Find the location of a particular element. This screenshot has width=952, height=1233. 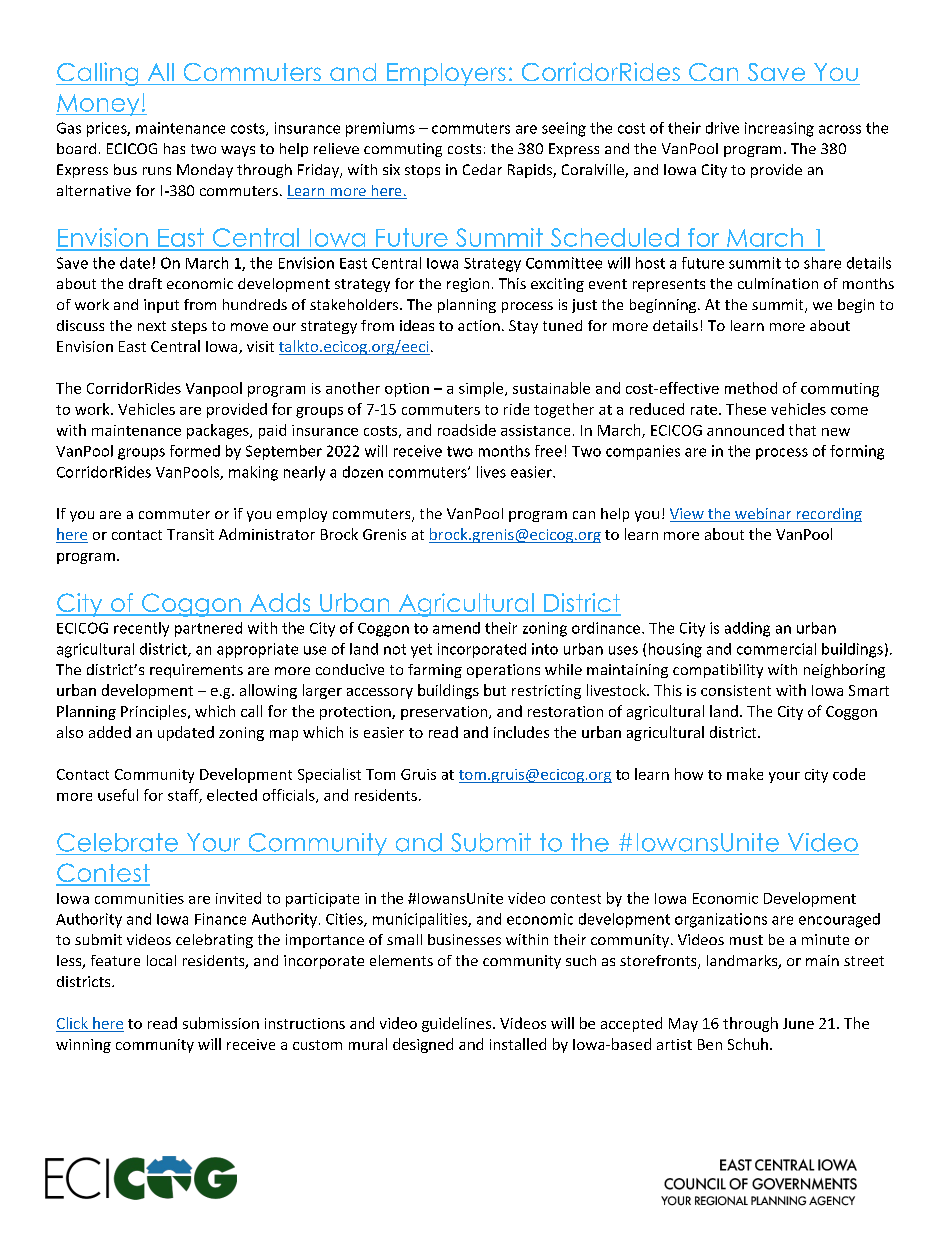

includes is located at coordinates (521, 732).
